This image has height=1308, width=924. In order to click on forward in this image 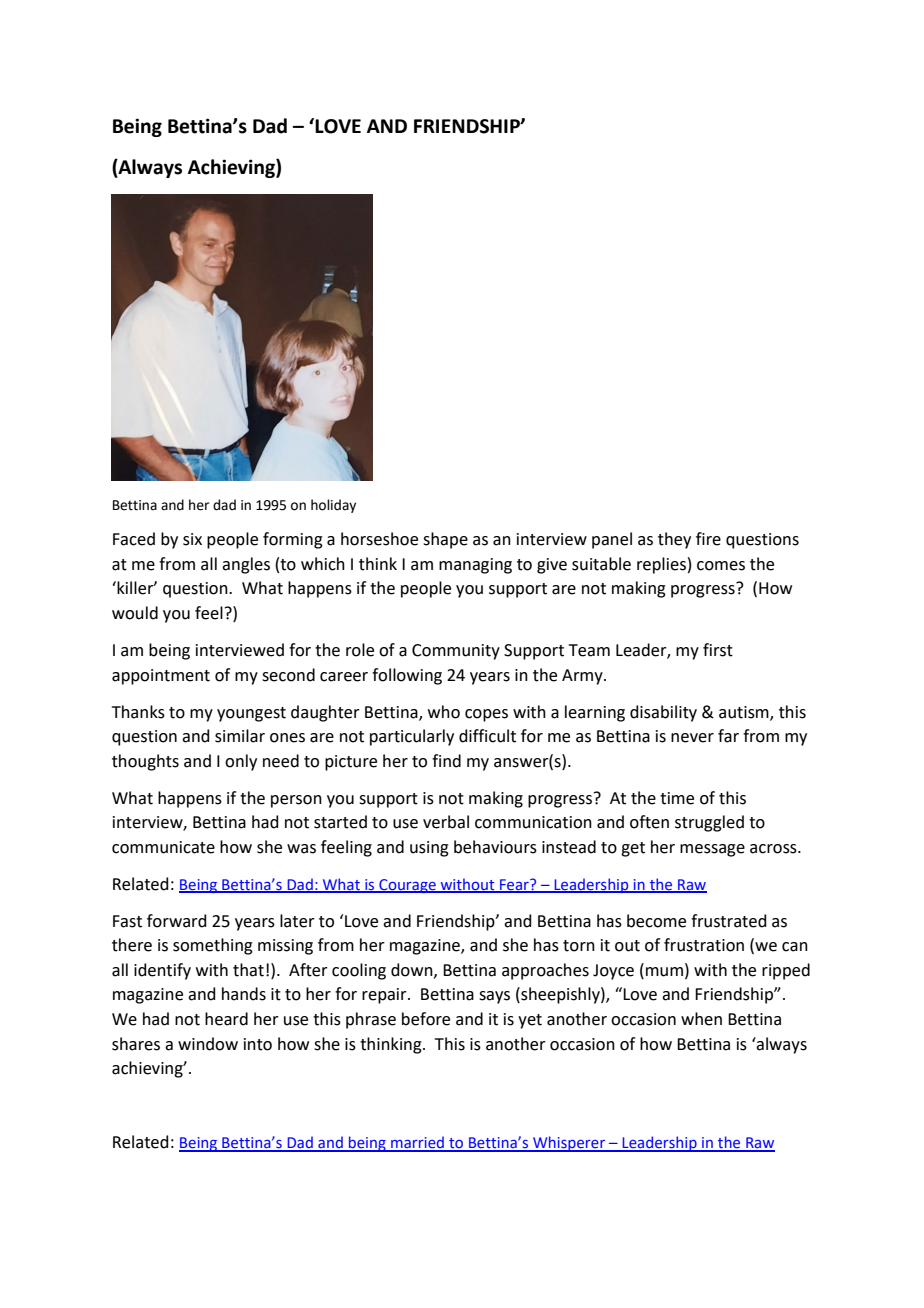, I will do `click(177, 921)`.
